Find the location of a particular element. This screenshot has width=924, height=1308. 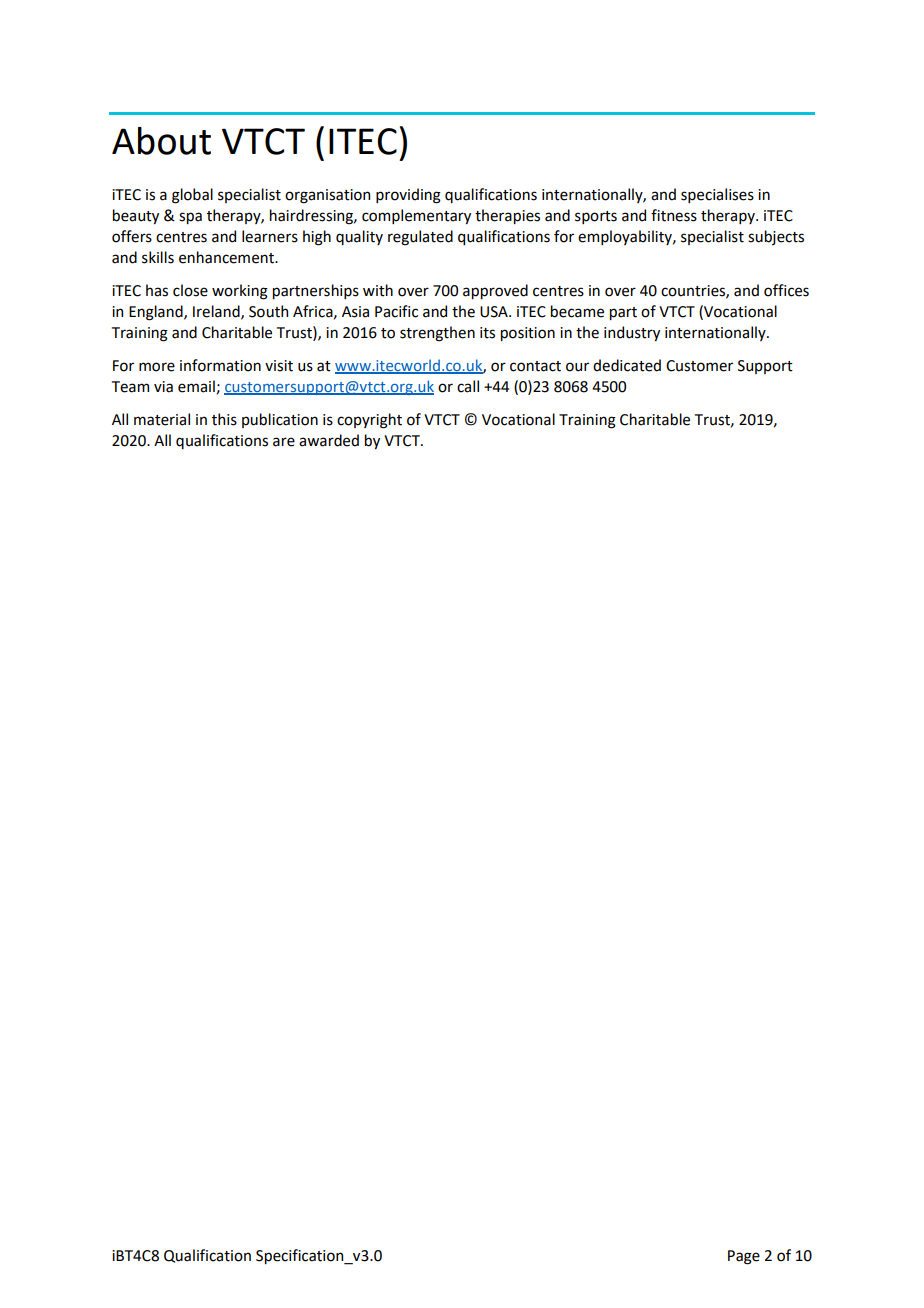

specialises is located at coordinates (717, 195).
